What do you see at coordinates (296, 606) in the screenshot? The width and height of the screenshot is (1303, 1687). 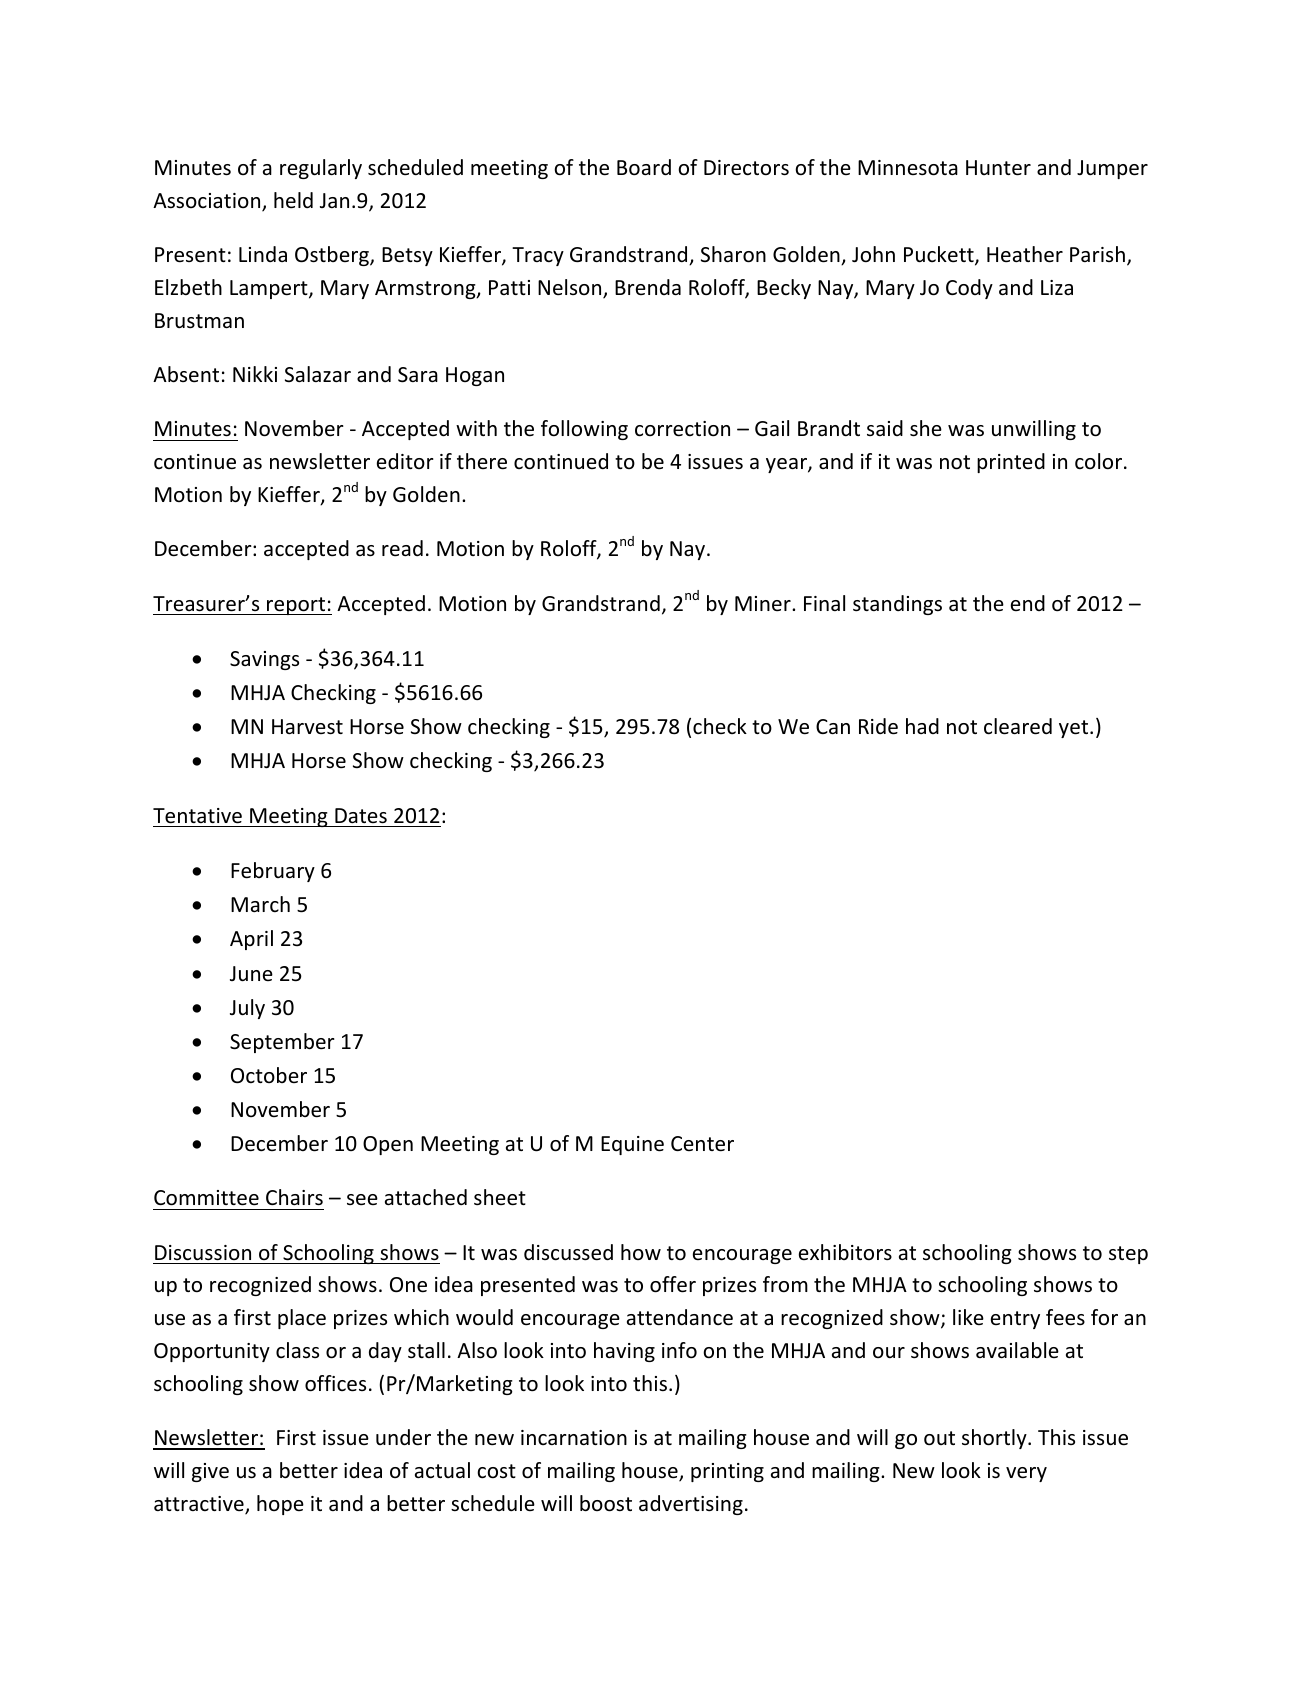 I see `report` at bounding box center [296, 606].
